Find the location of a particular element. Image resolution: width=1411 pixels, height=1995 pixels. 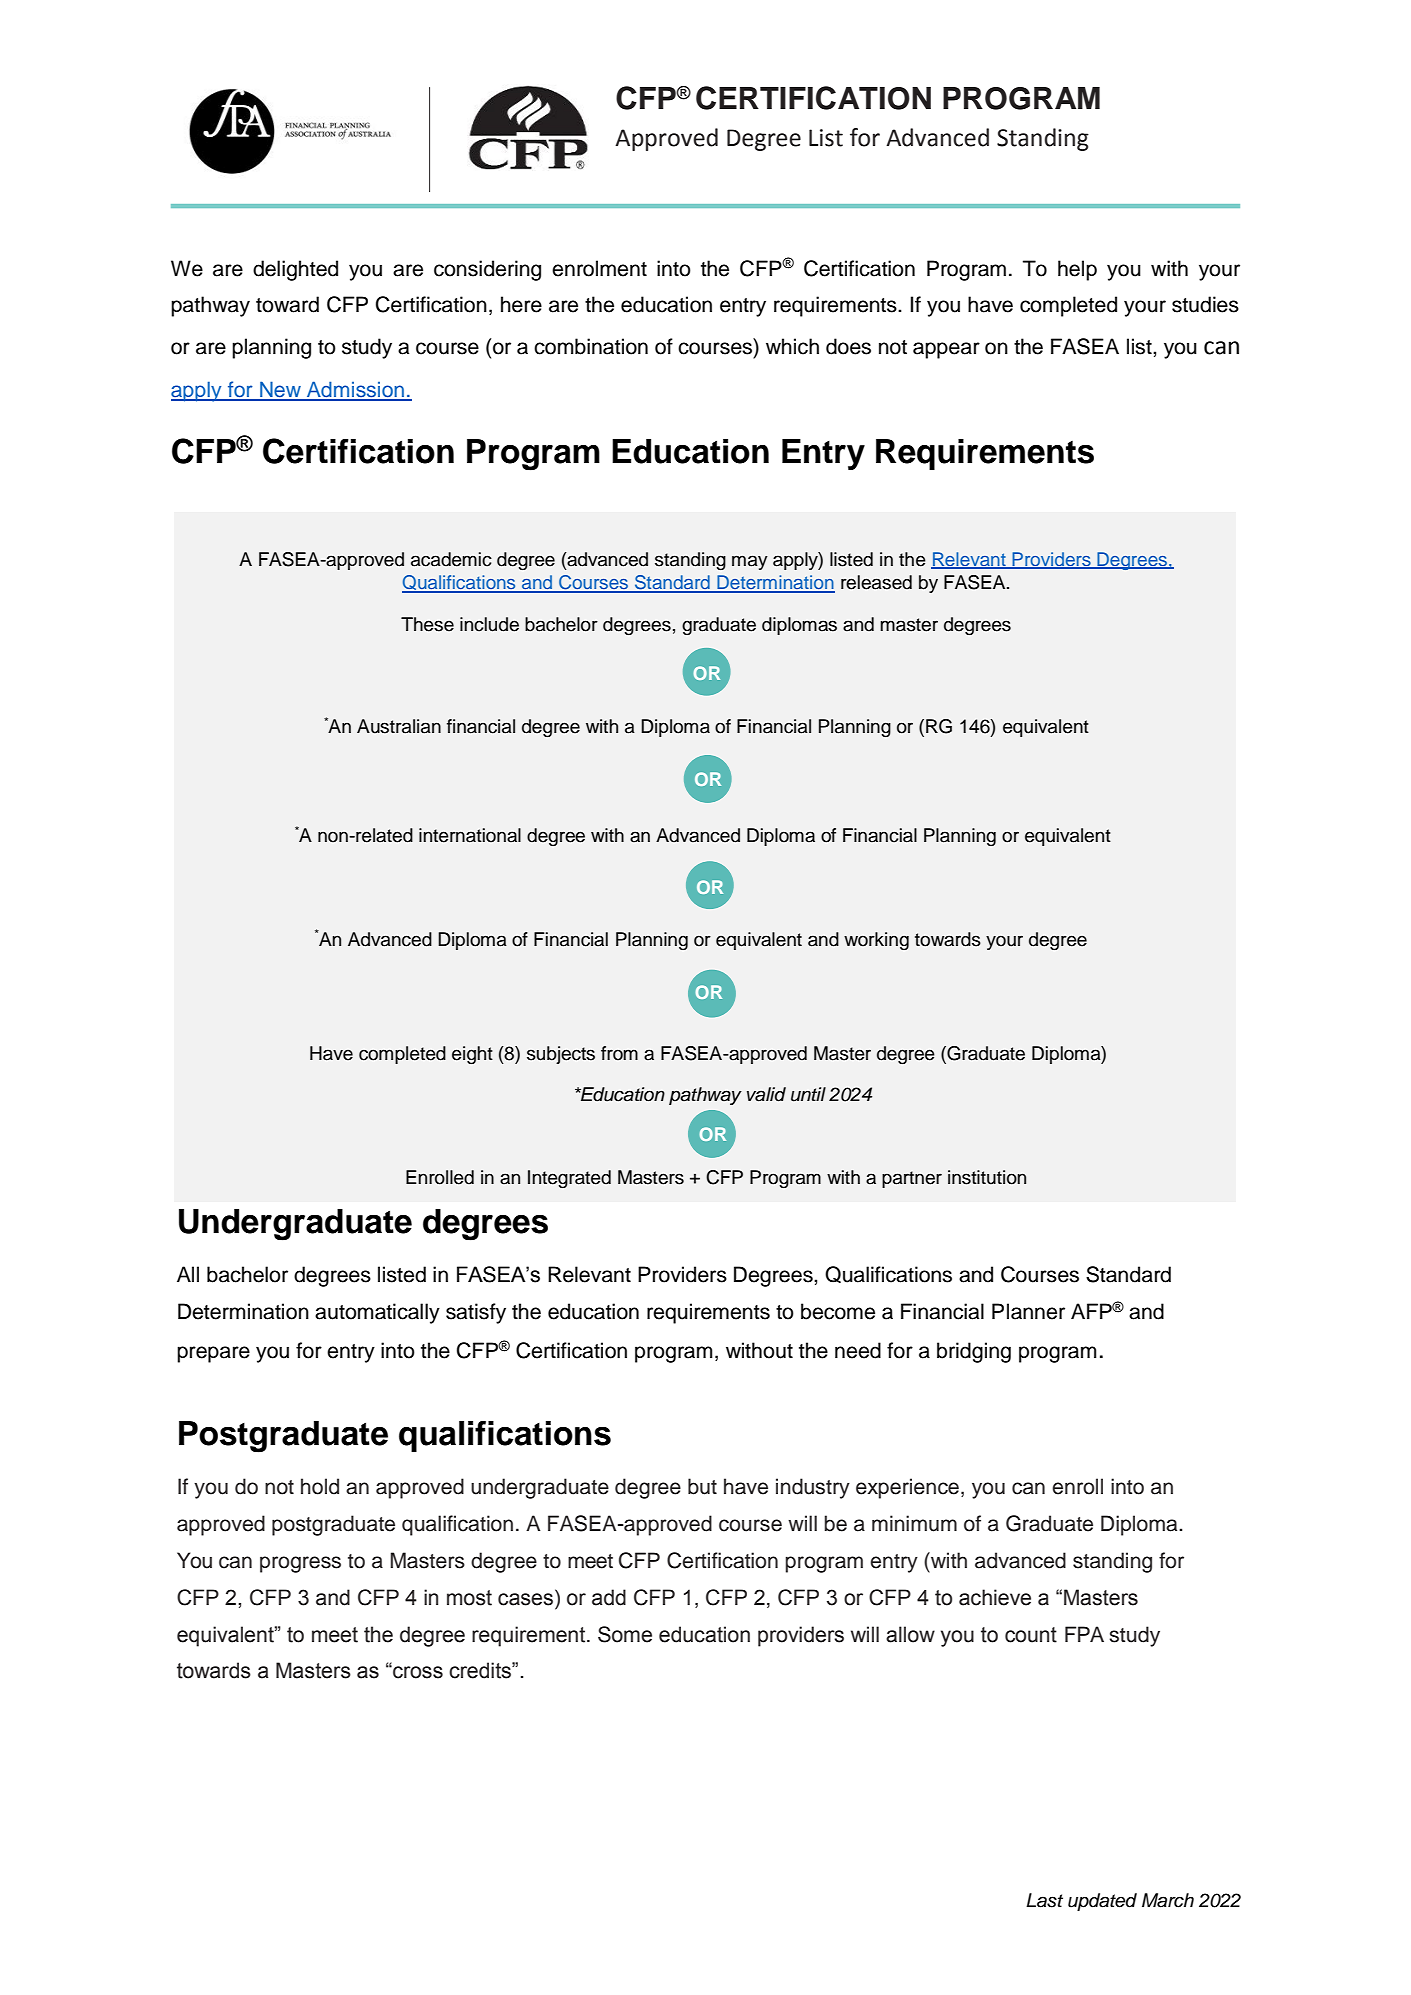

updated is located at coordinates (1102, 1902).
